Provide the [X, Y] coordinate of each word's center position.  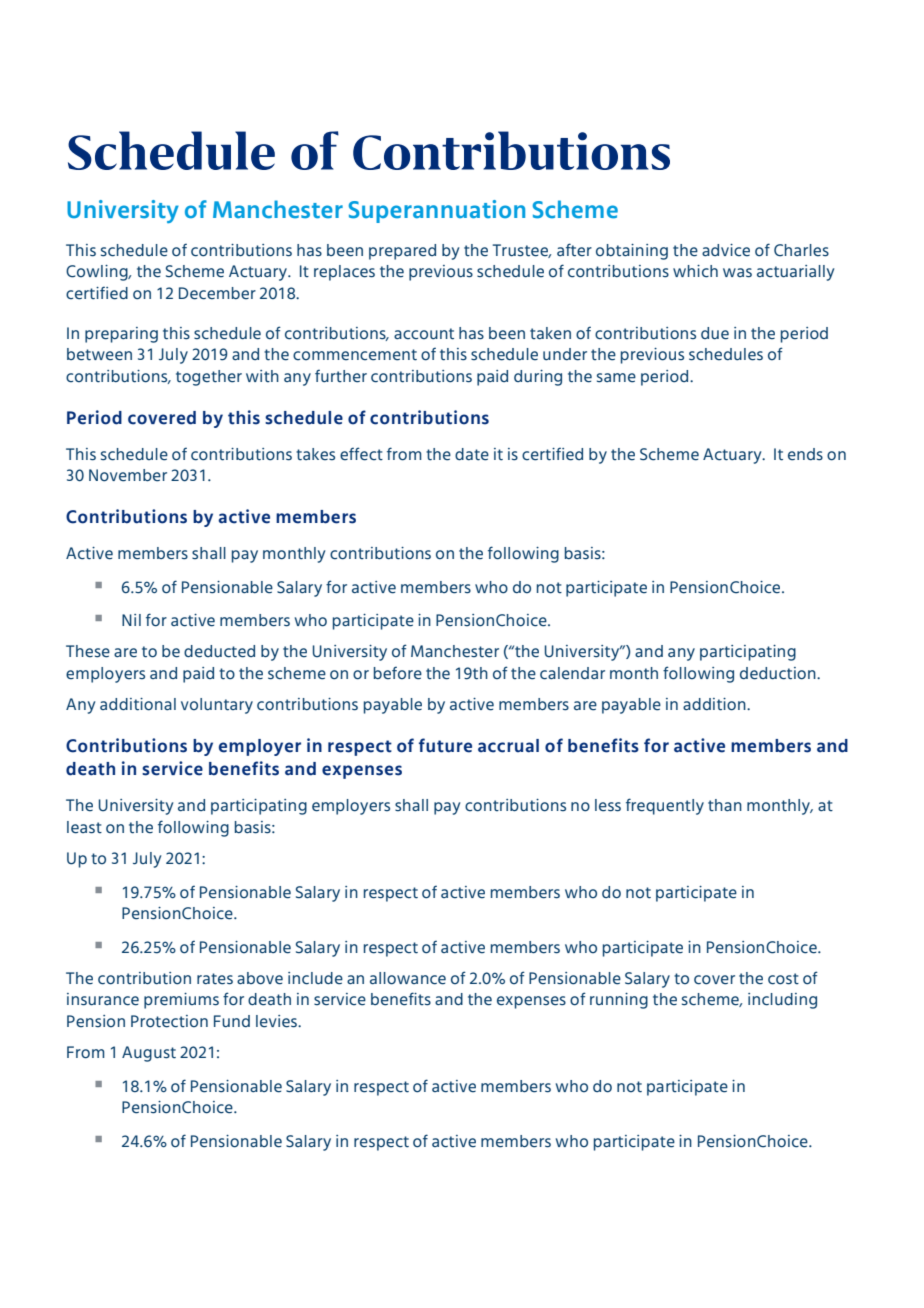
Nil [131, 620]
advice [726, 250]
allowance [408, 978]
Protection [169, 1021]
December [217, 293]
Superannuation [437, 211]
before [398, 673]
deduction [779, 673]
